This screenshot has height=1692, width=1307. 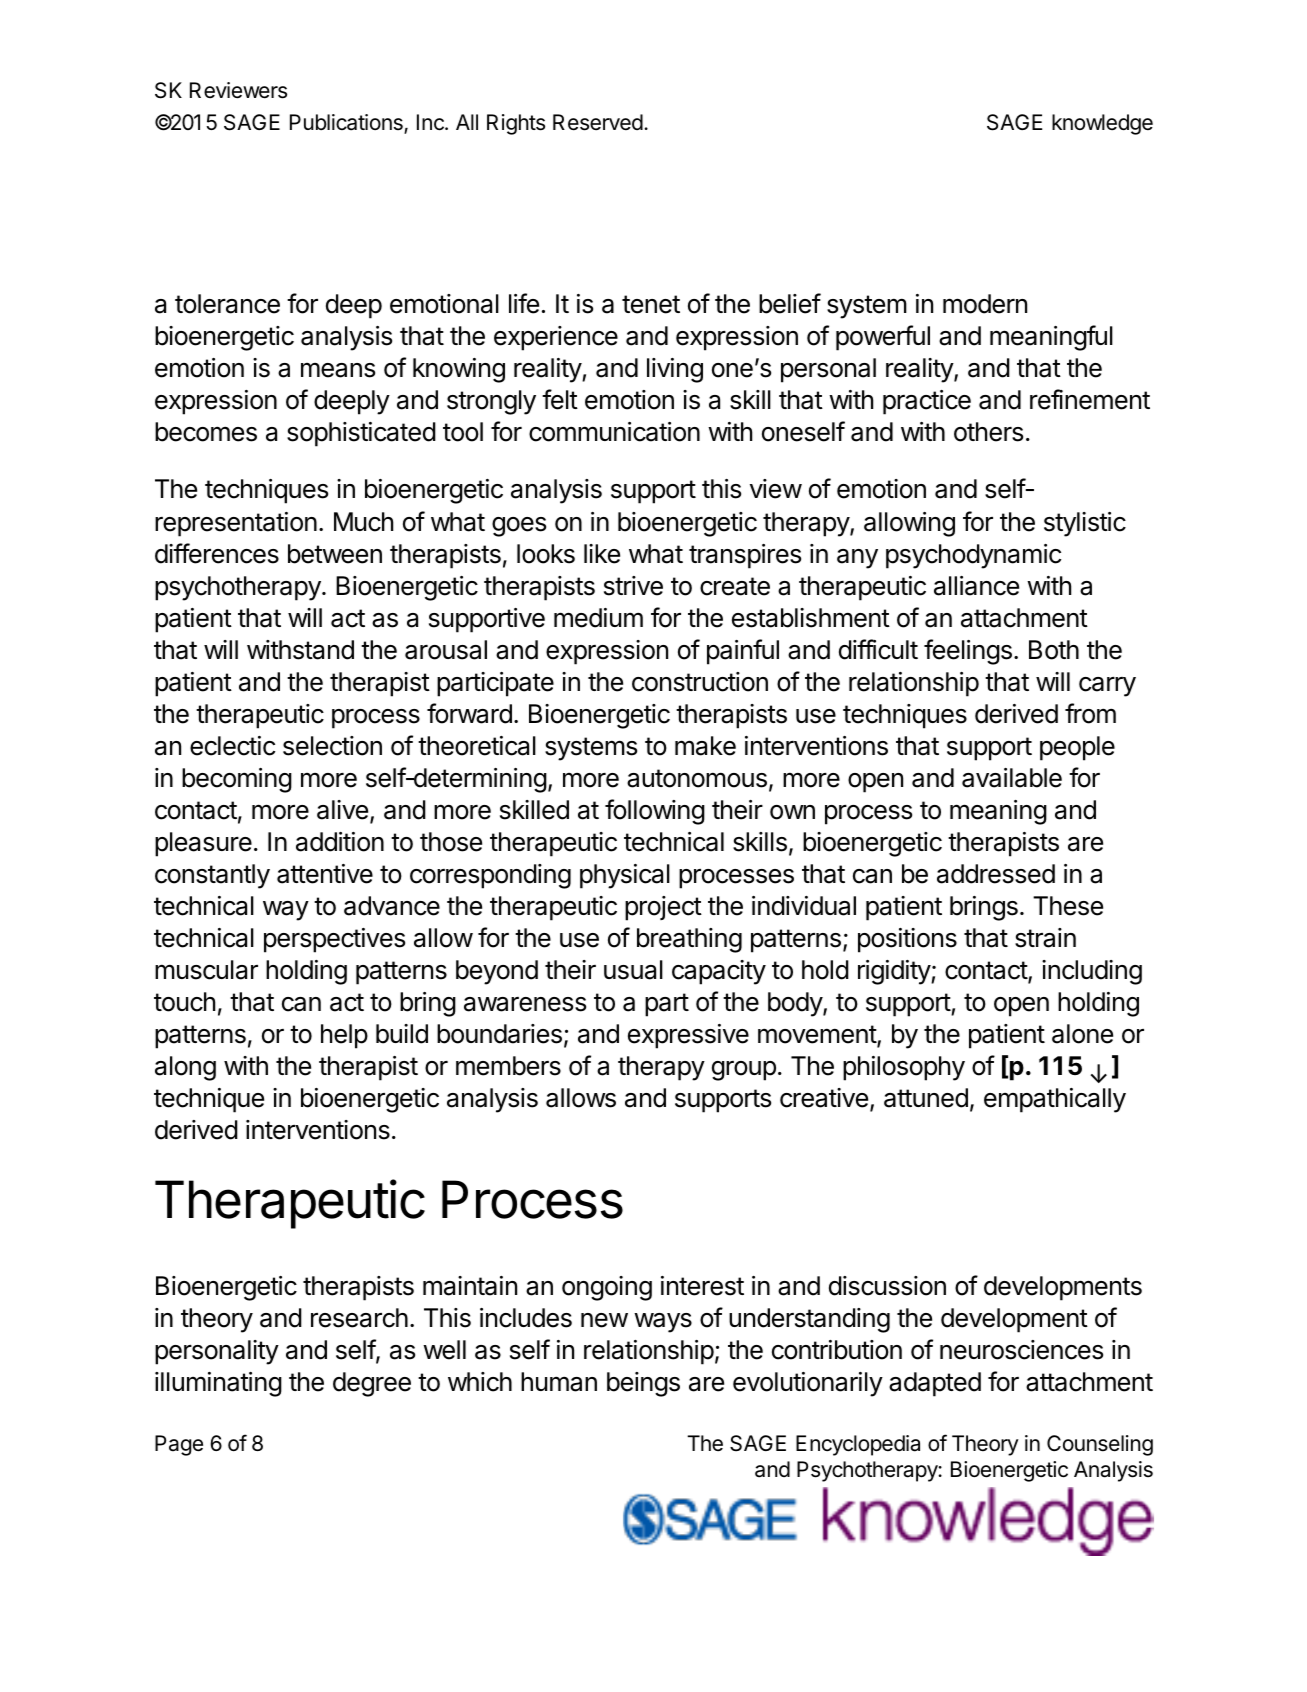 I want to click on between, so click(x=335, y=554).
